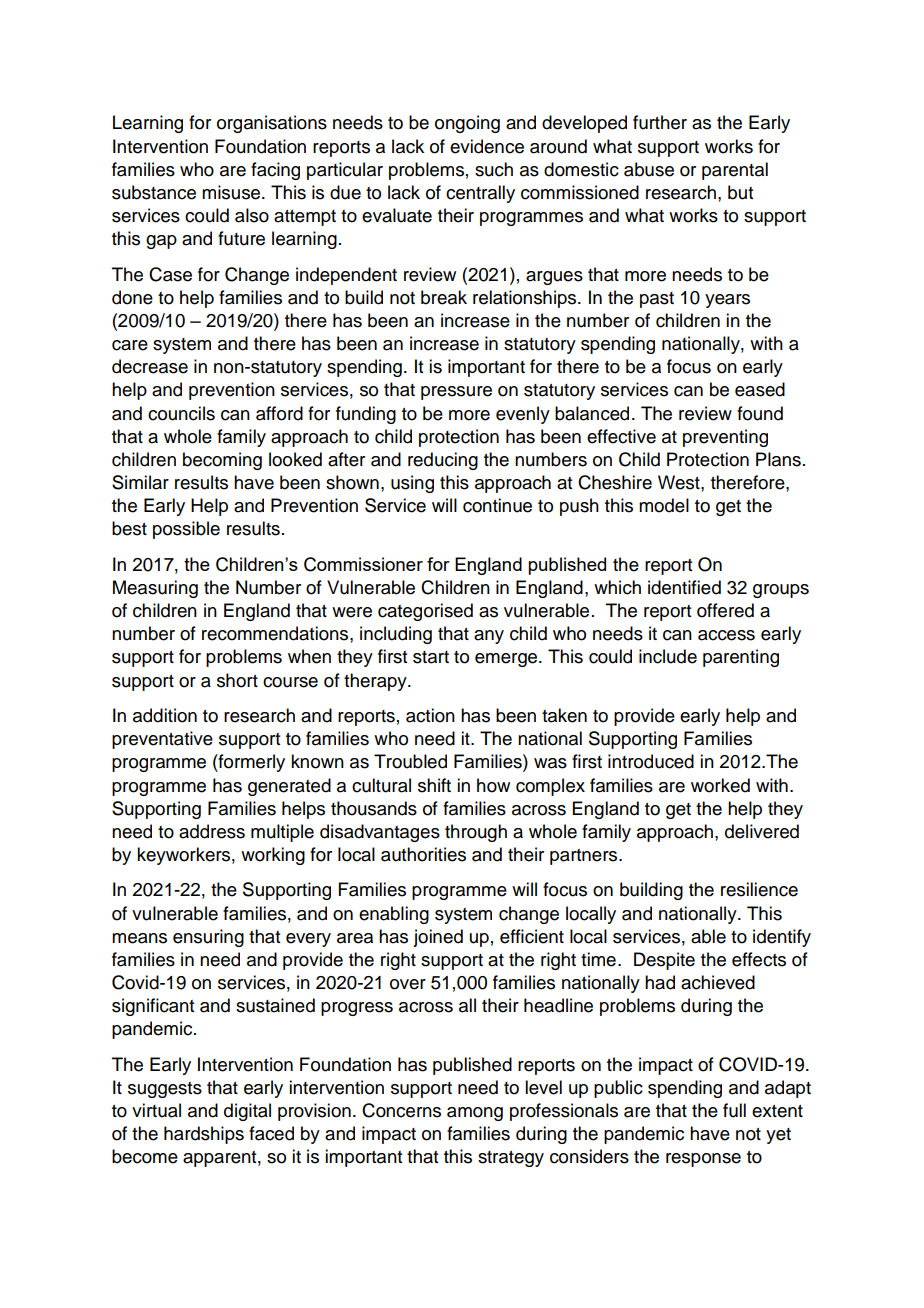  What do you see at coordinates (181, 413) in the screenshot?
I see `councils` at bounding box center [181, 413].
